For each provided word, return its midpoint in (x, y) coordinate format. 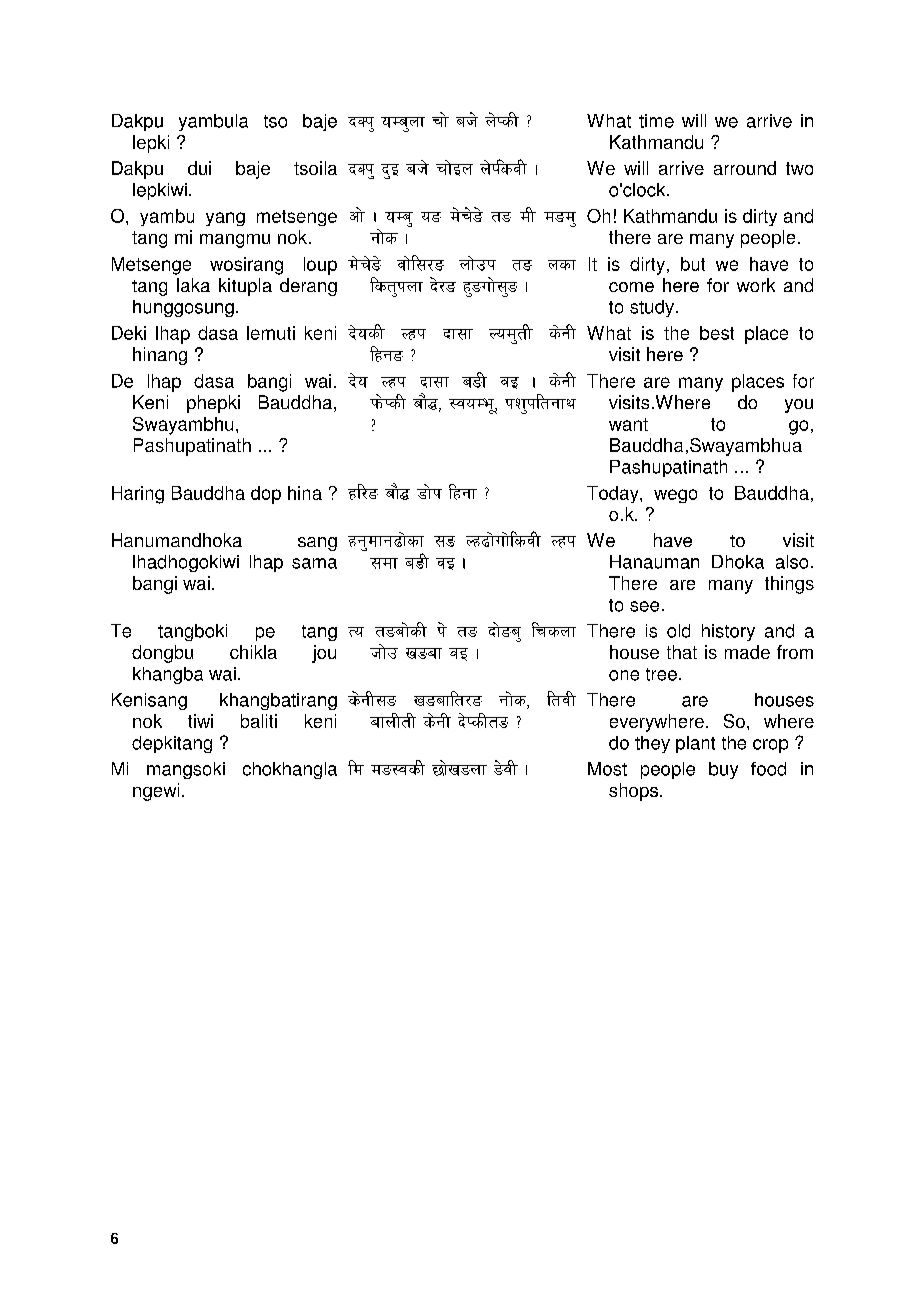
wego (675, 496)
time (656, 121)
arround (745, 168)
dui (199, 168)
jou (324, 654)
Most (607, 769)
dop (266, 495)
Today (614, 494)
